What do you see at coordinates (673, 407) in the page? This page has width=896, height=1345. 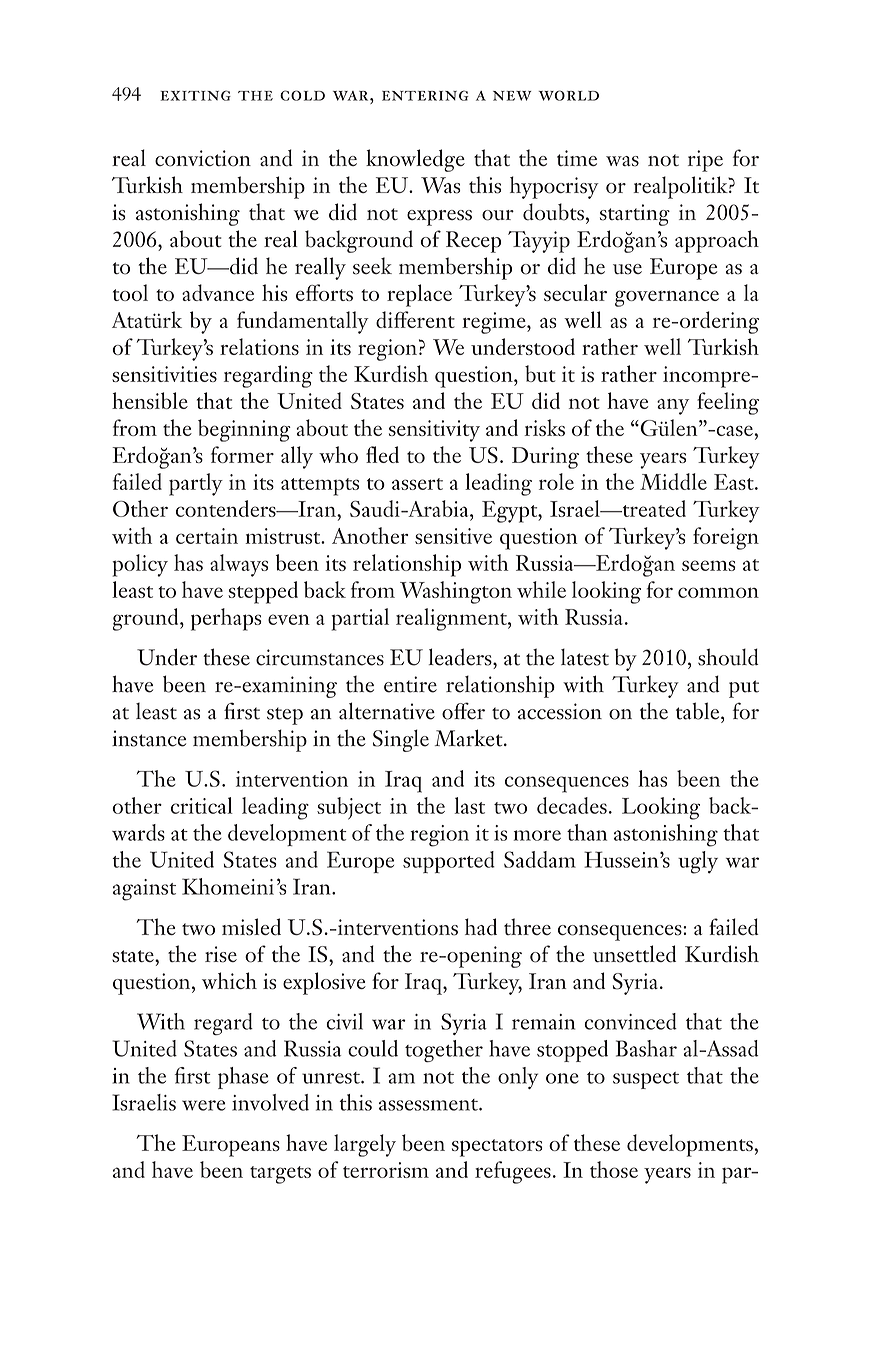 I see `any` at bounding box center [673, 407].
